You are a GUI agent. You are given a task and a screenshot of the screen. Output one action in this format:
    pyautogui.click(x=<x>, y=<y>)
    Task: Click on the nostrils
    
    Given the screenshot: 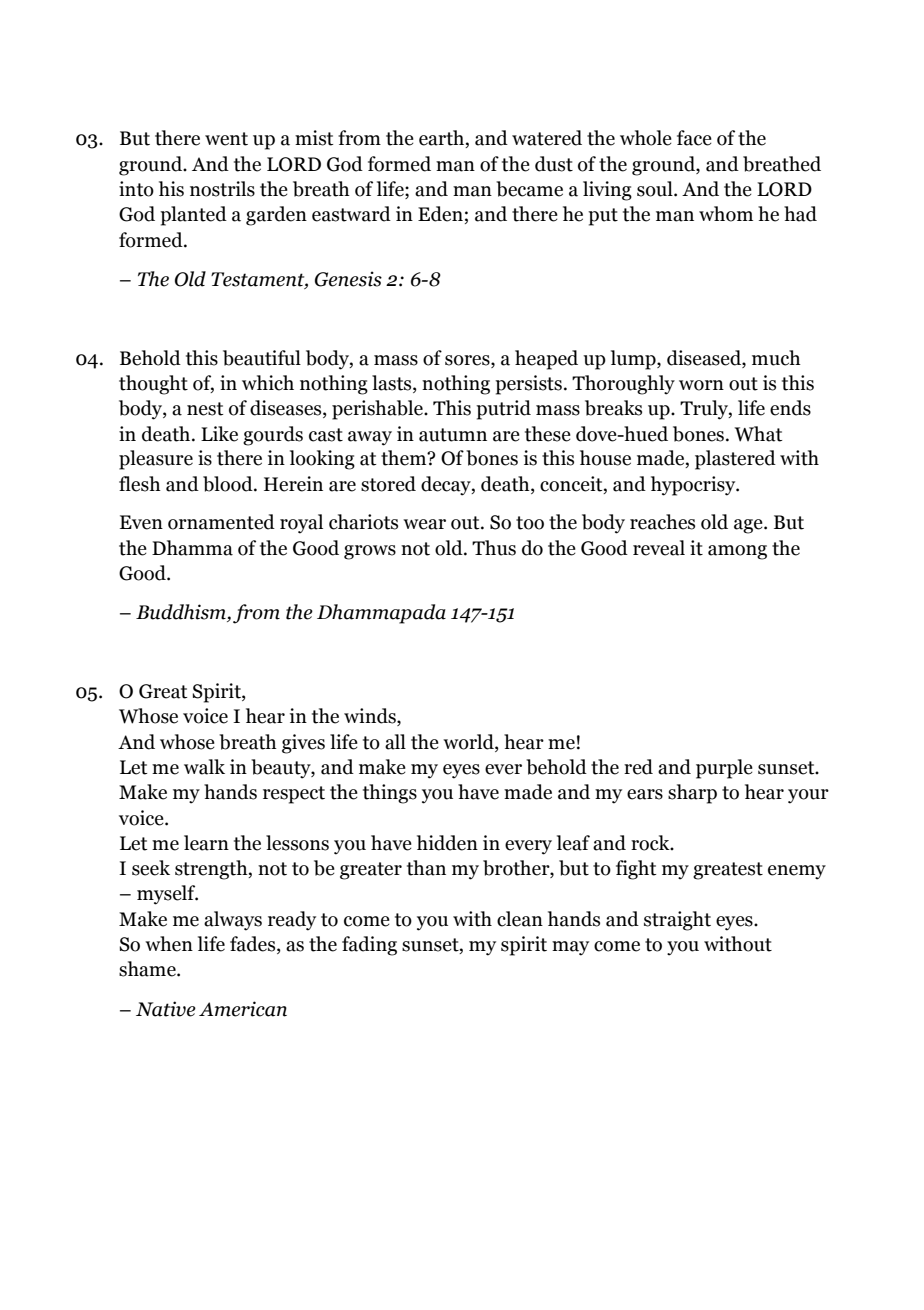 What is the action you would take?
    pyautogui.click(x=222, y=189)
